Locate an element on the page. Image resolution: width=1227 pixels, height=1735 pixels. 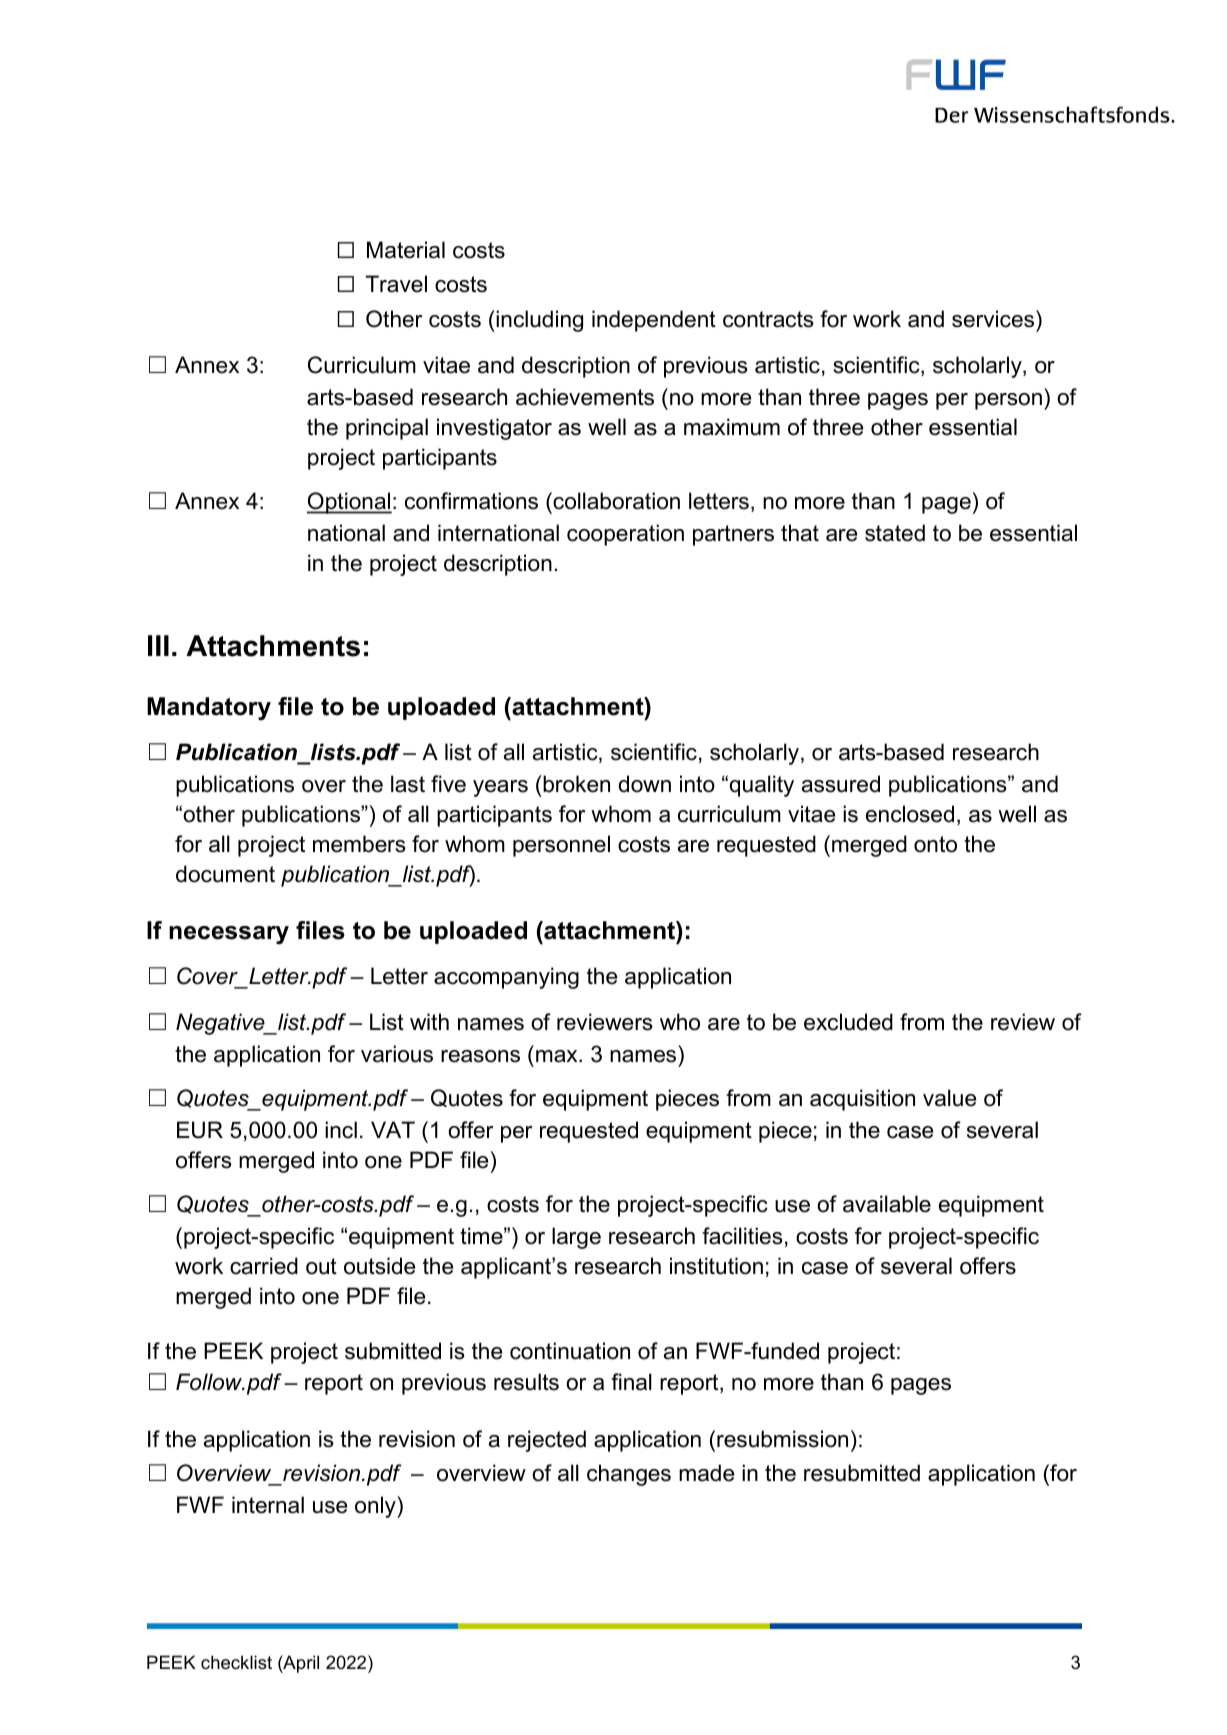
assured is located at coordinates (841, 784).
